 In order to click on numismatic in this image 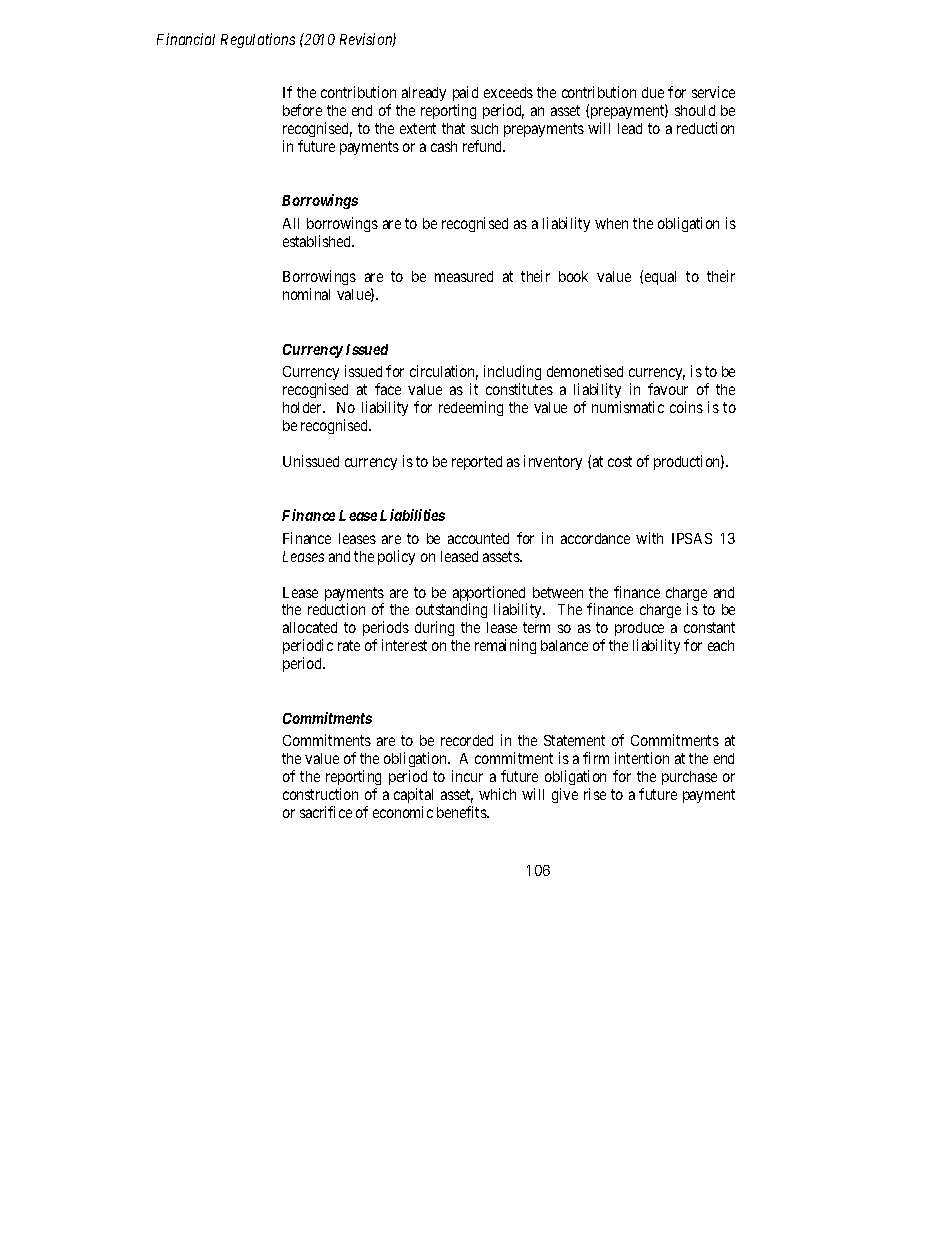, I will do `click(628, 407)`.
